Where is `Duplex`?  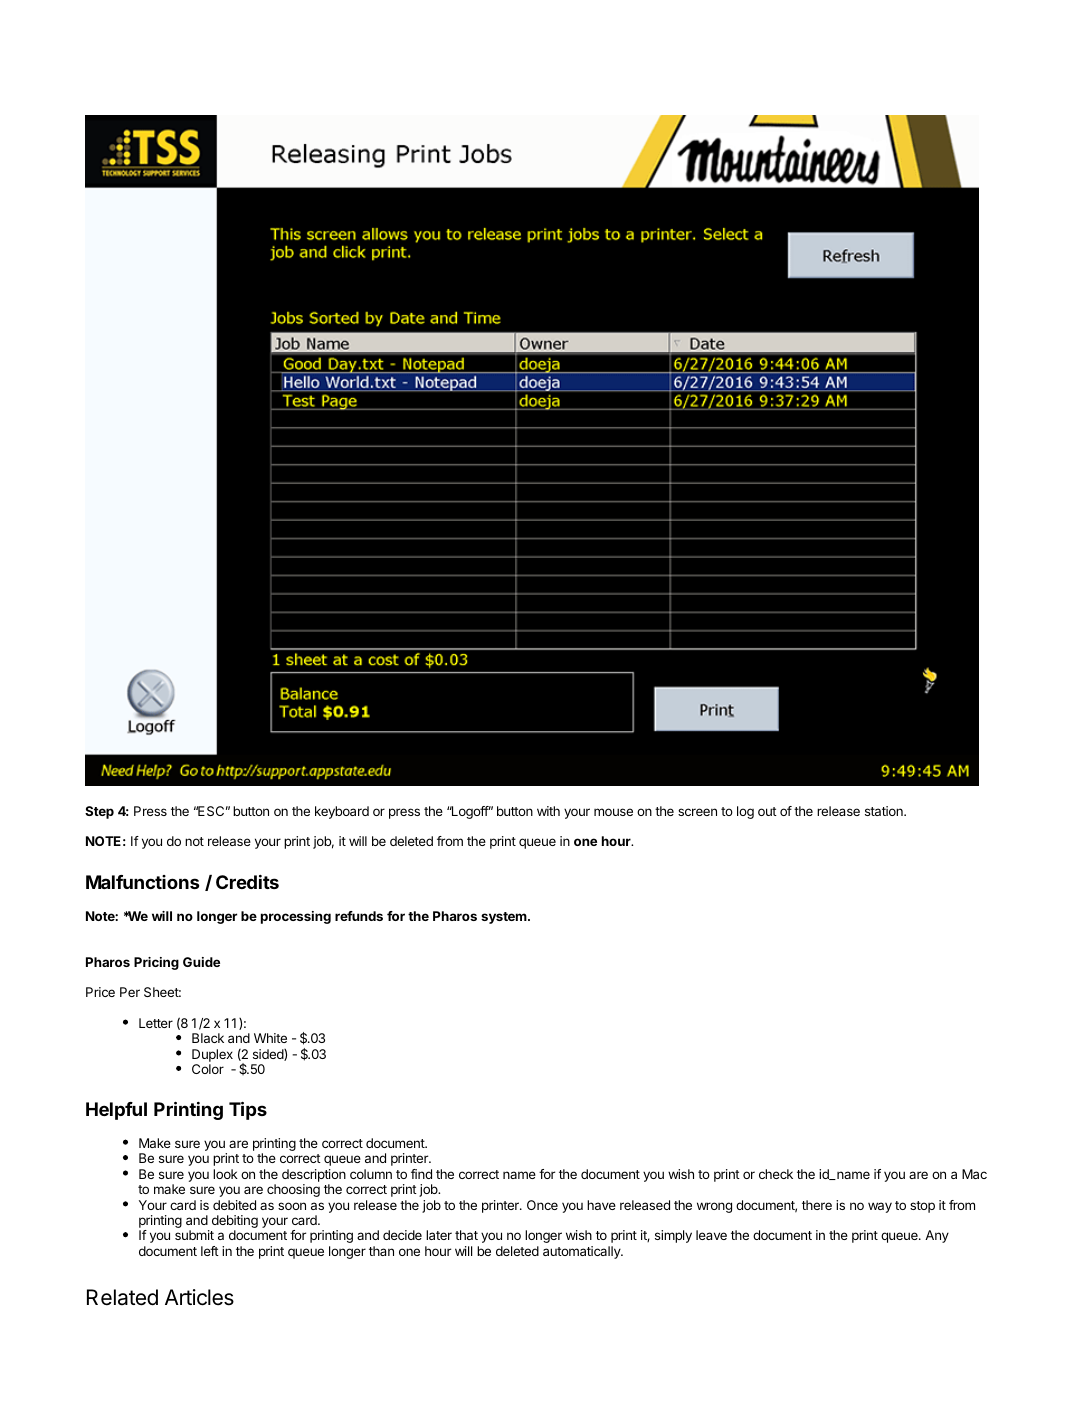 Duplex is located at coordinates (212, 1055).
